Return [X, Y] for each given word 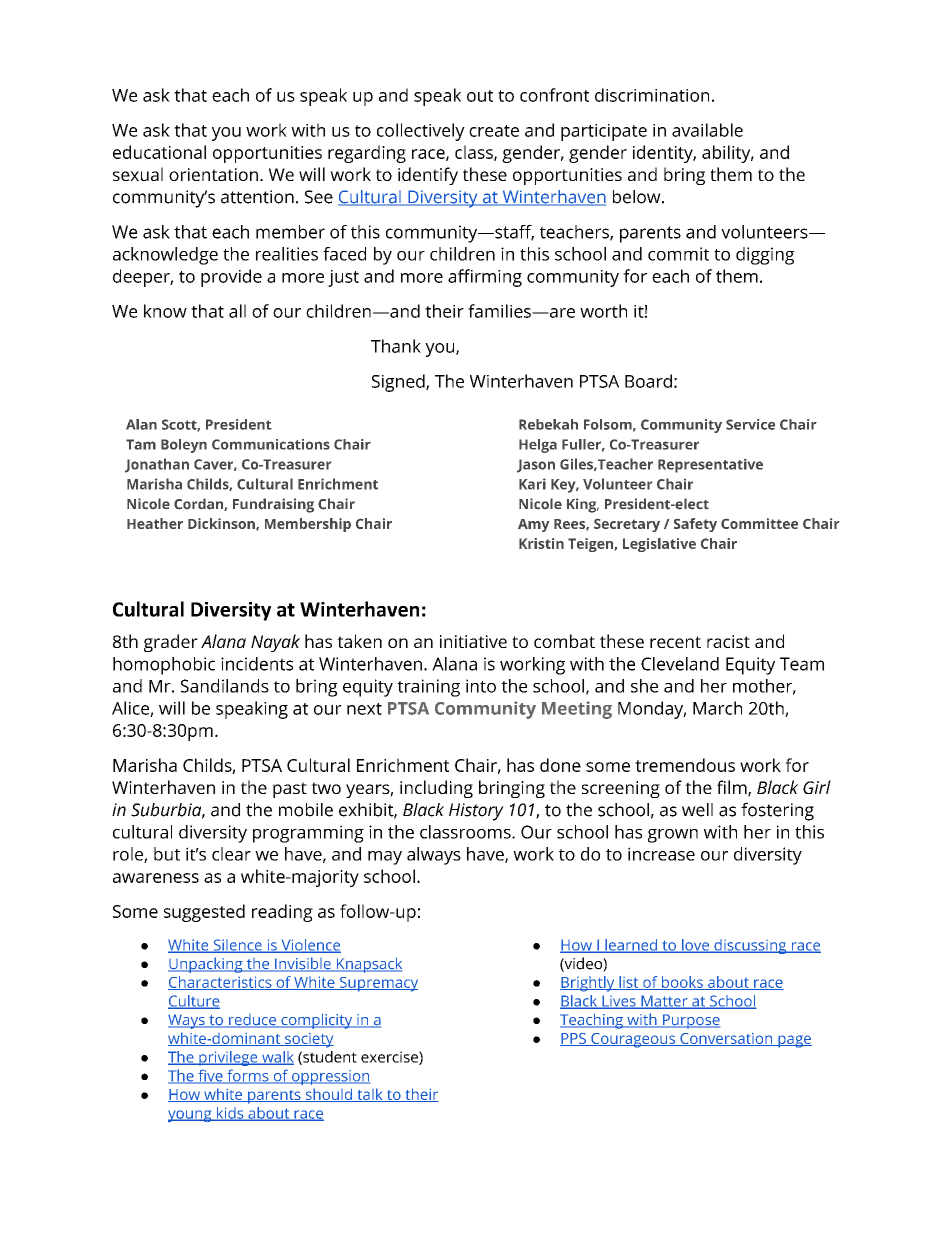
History [476, 812]
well [697, 810]
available [707, 130]
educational [159, 152]
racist [728, 641]
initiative [473, 641]
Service [750, 424]
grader [171, 643]
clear [231, 854]
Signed [399, 383]
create [494, 131]
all [237, 311]
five [210, 1076]
